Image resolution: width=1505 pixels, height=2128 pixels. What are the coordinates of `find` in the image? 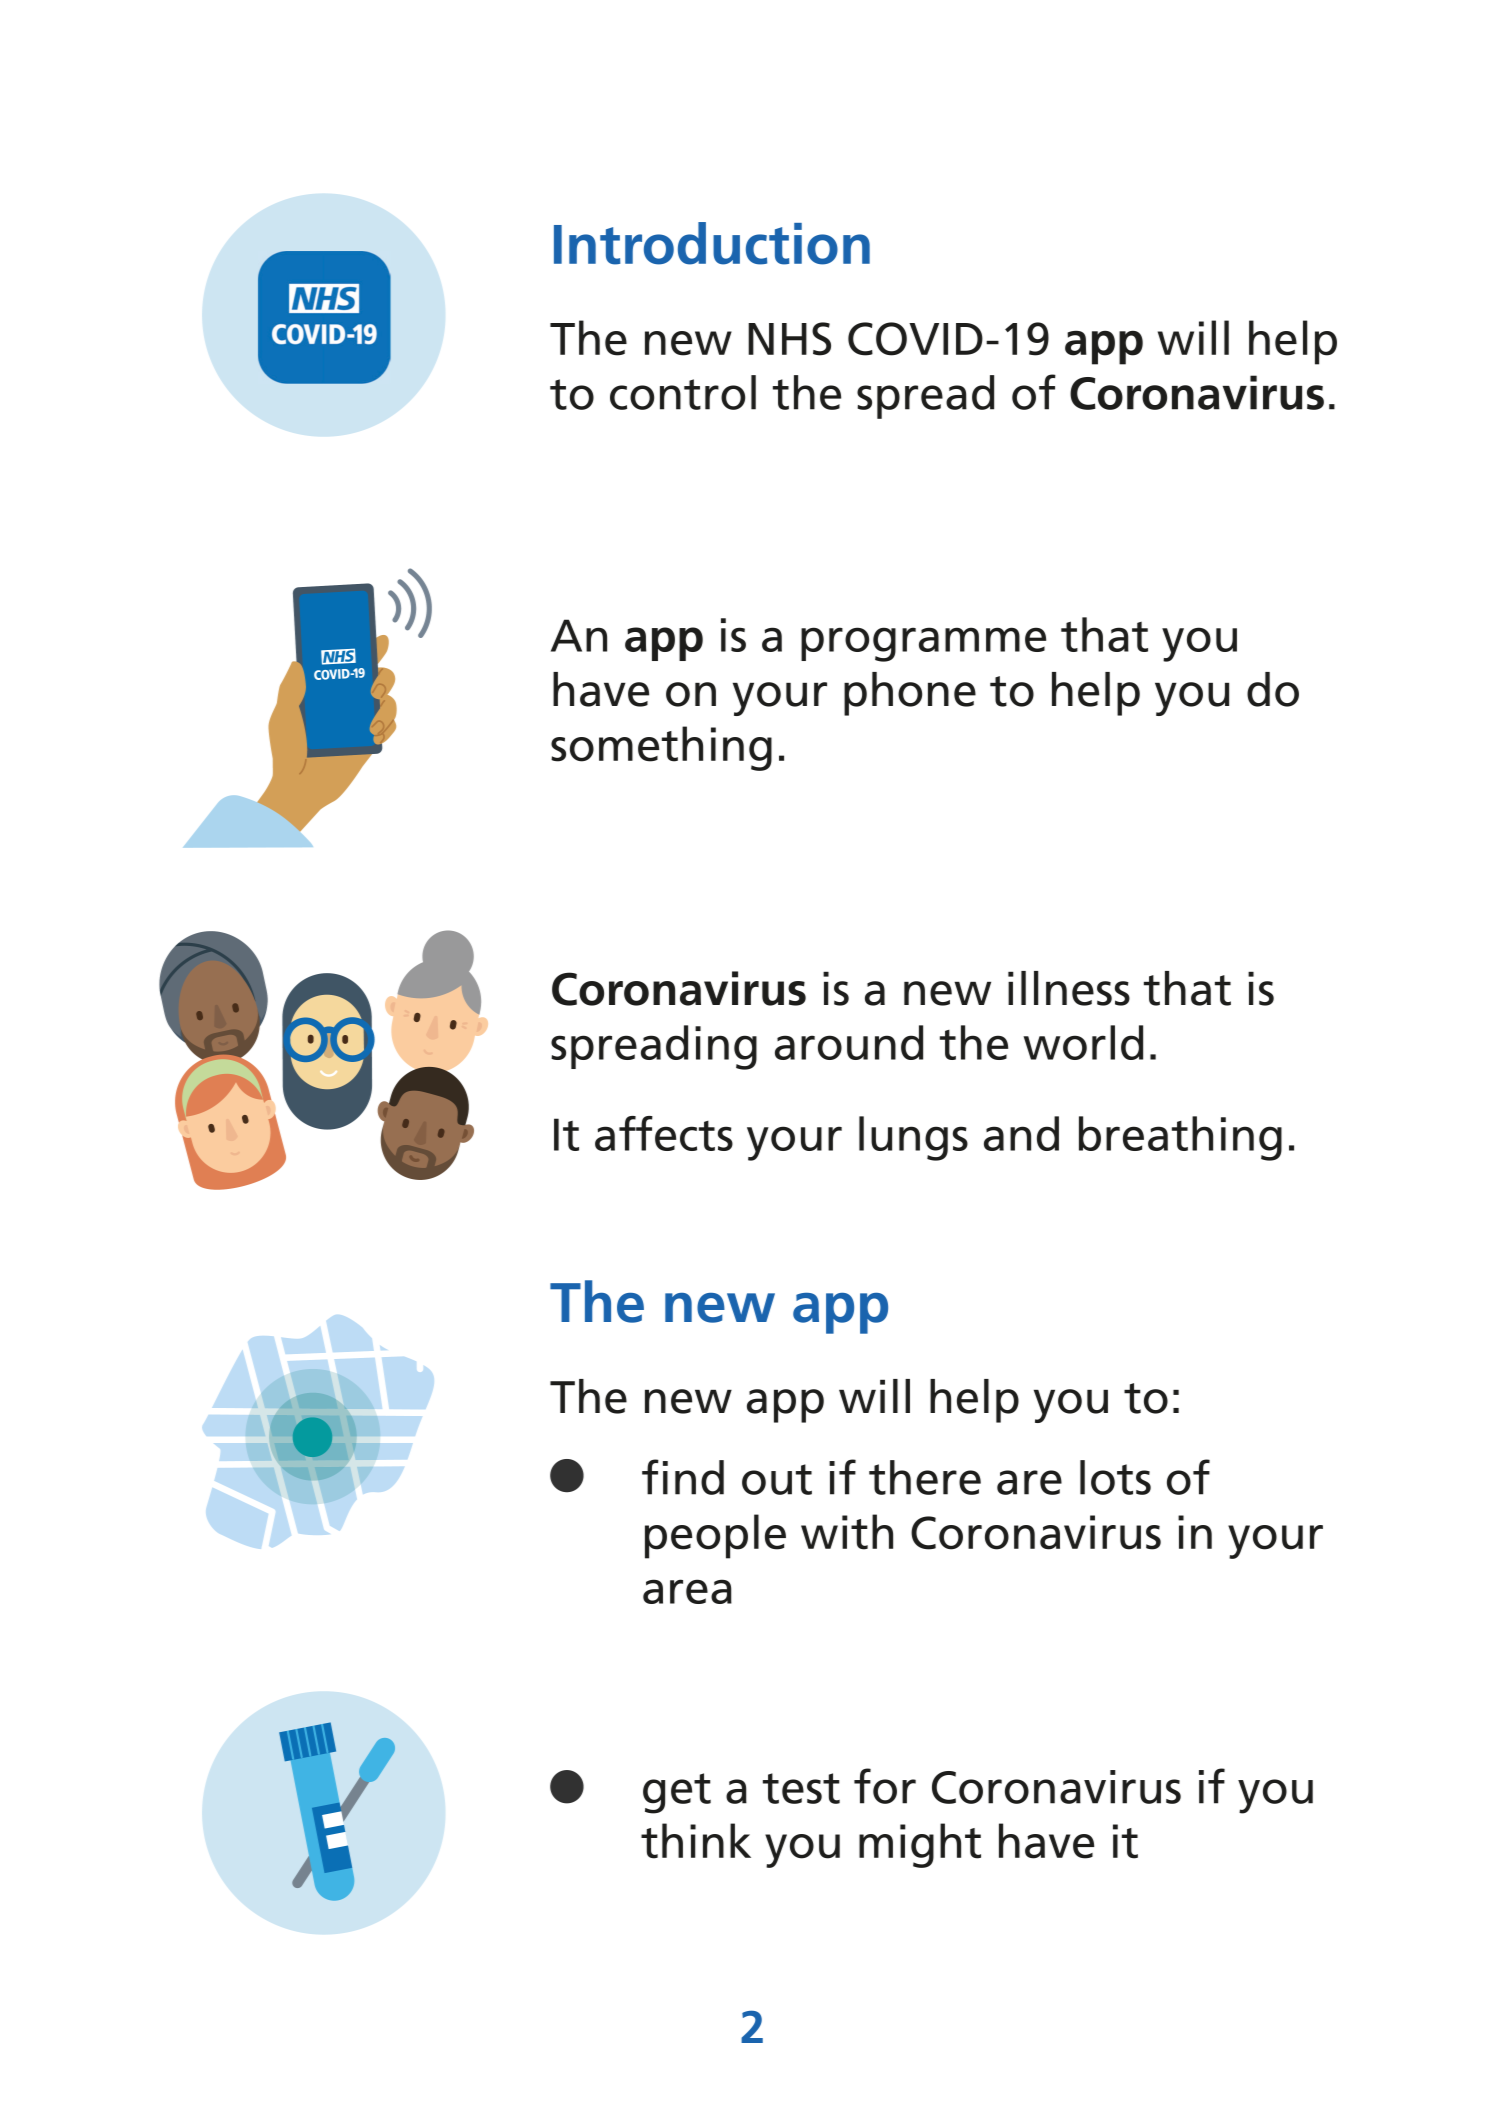 It's located at (683, 1477).
